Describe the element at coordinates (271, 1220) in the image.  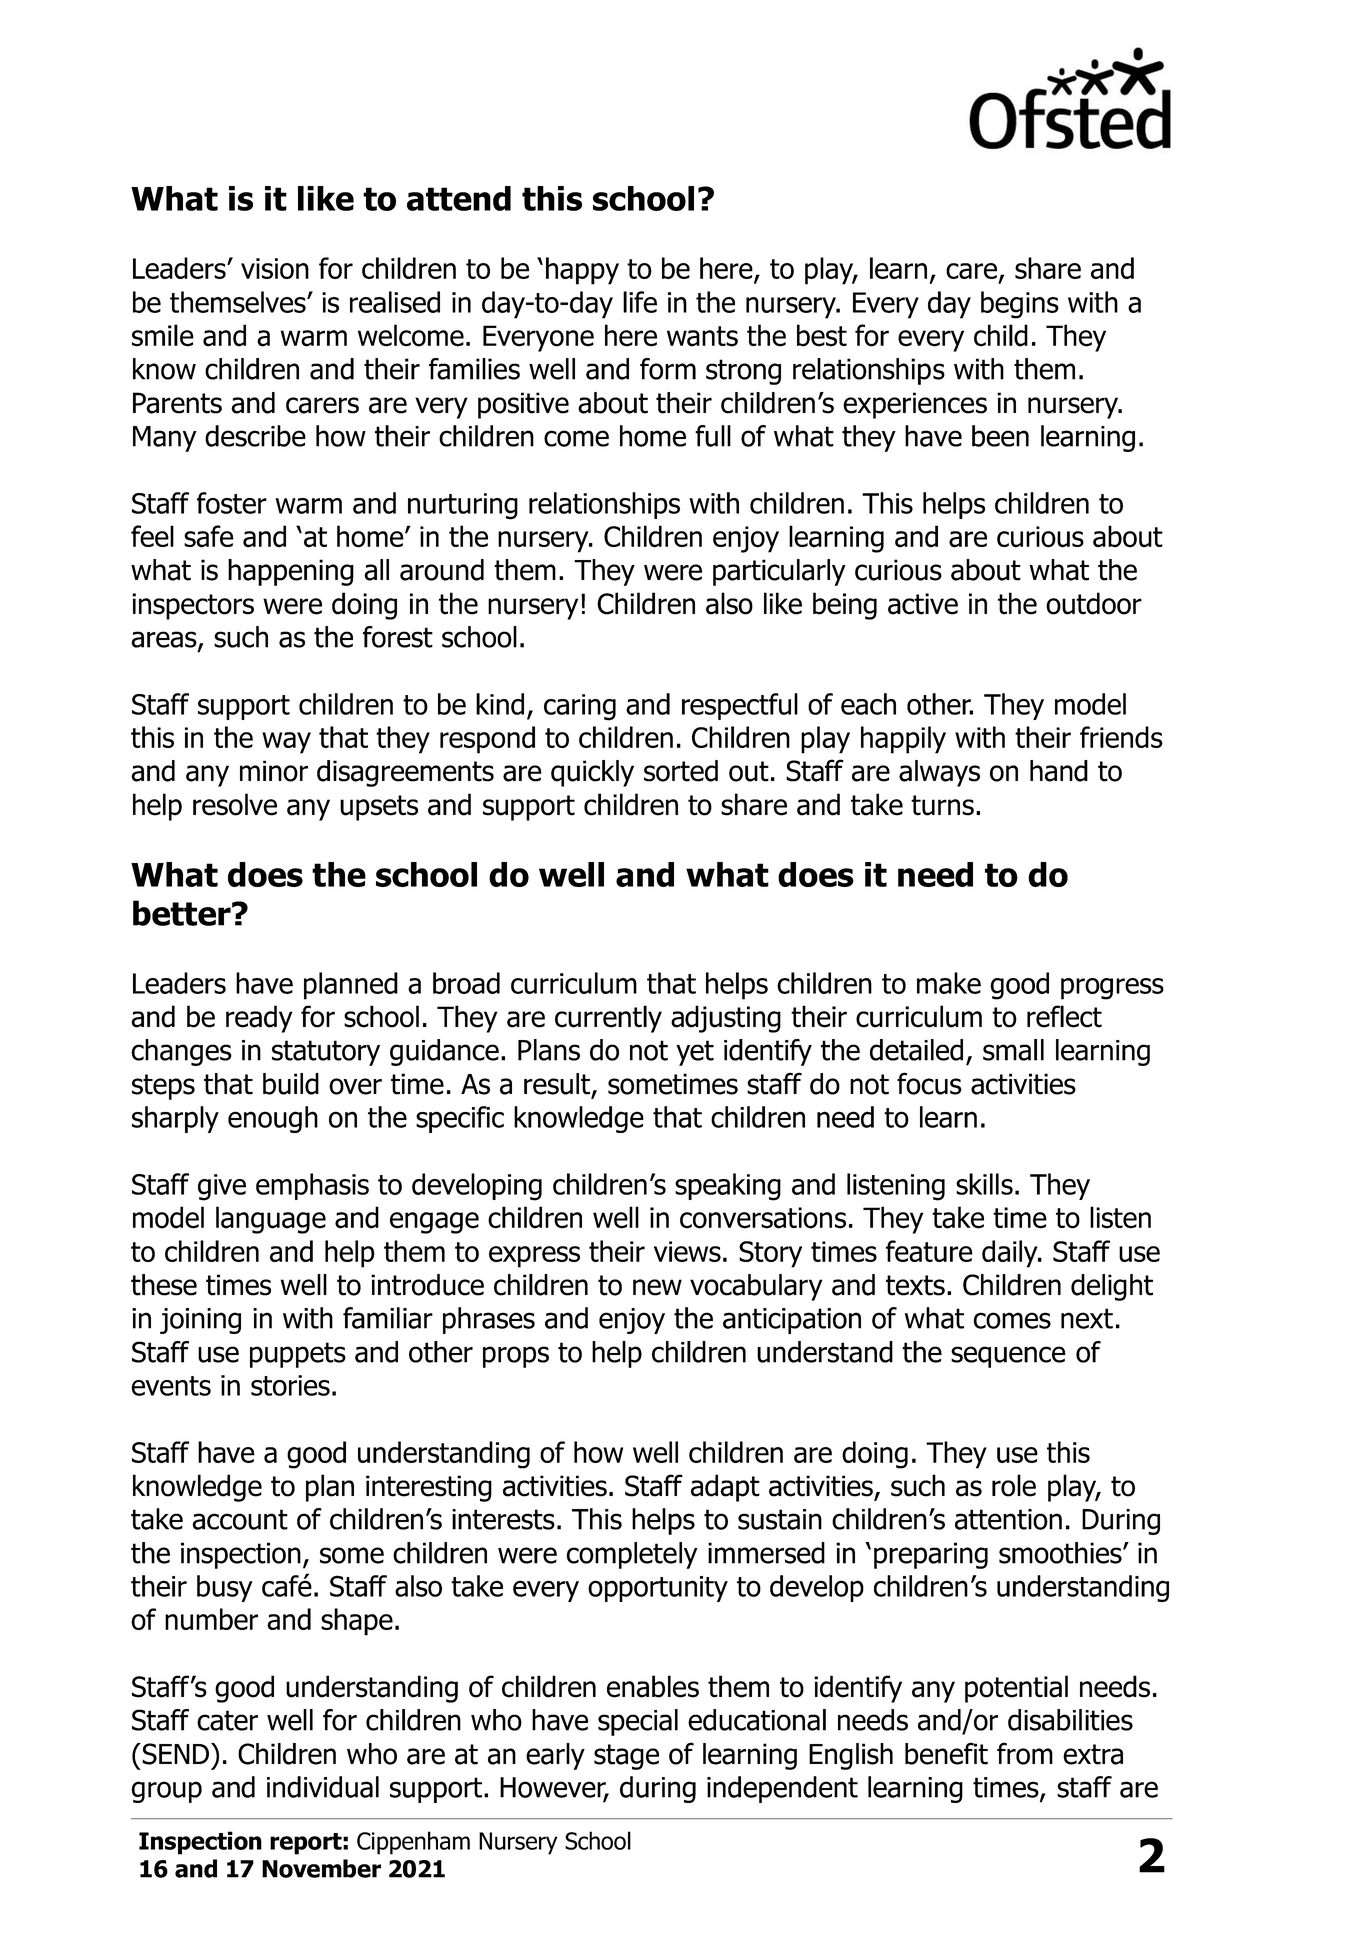
I see `language` at that location.
